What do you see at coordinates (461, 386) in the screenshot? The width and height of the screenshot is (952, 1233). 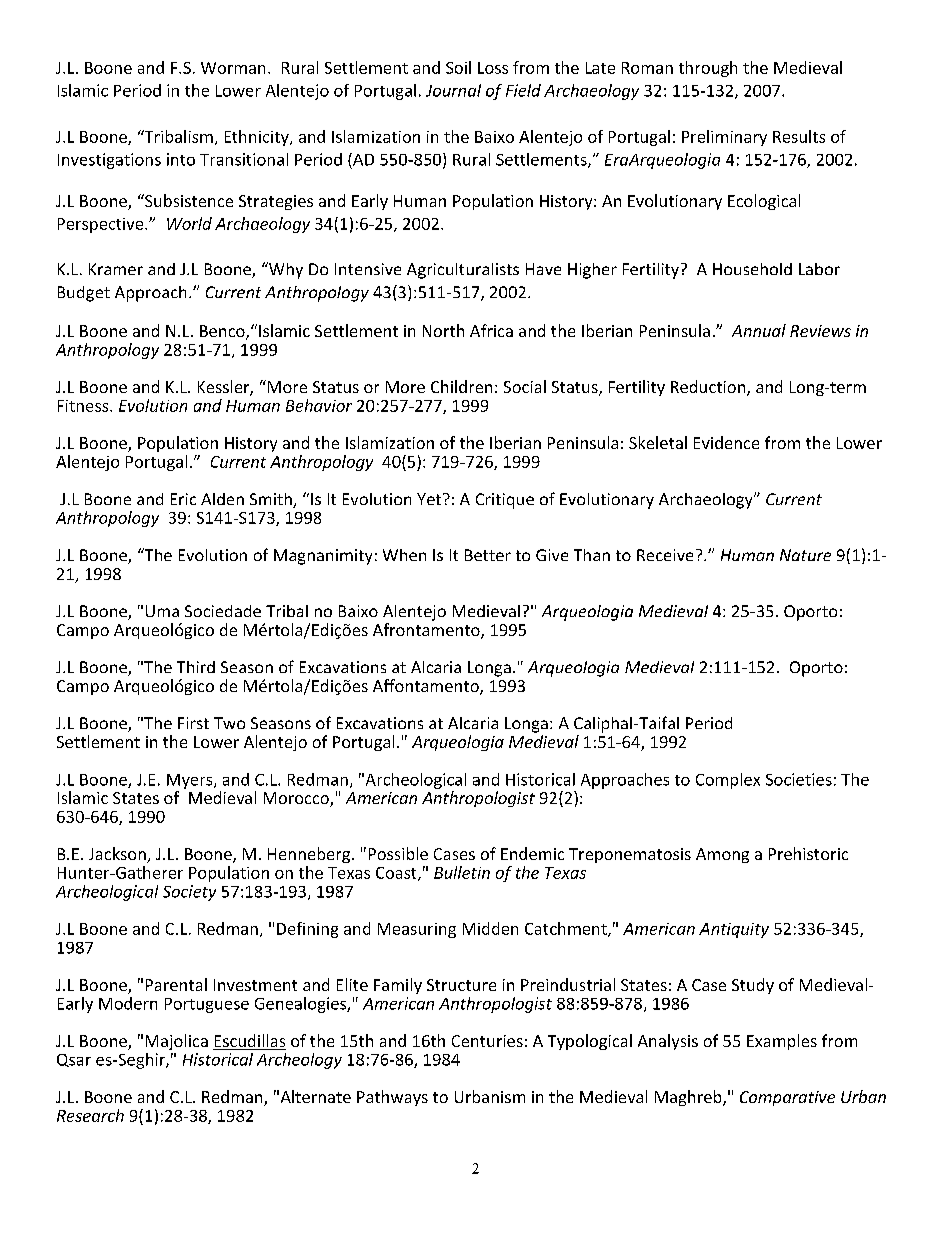 I see `Children` at bounding box center [461, 386].
